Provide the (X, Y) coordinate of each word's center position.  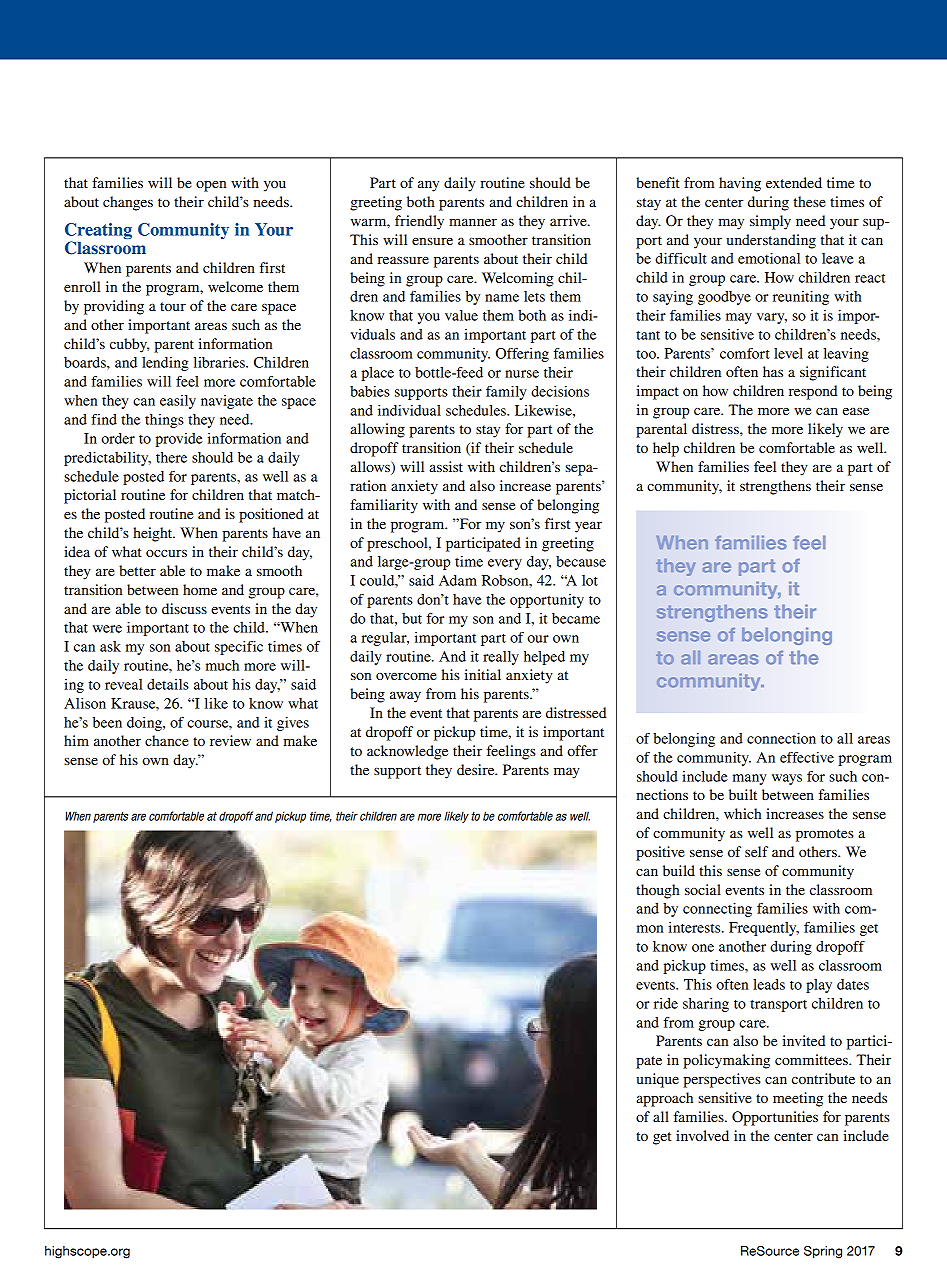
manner (473, 222)
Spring (823, 1252)
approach (664, 1099)
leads (769, 984)
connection (781, 738)
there (171, 457)
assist (446, 466)
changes (128, 203)
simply (770, 222)
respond (813, 392)
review (230, 740)
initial (483, 674)
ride (666, 1003)
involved (702, 1135)
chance (167, 740)
